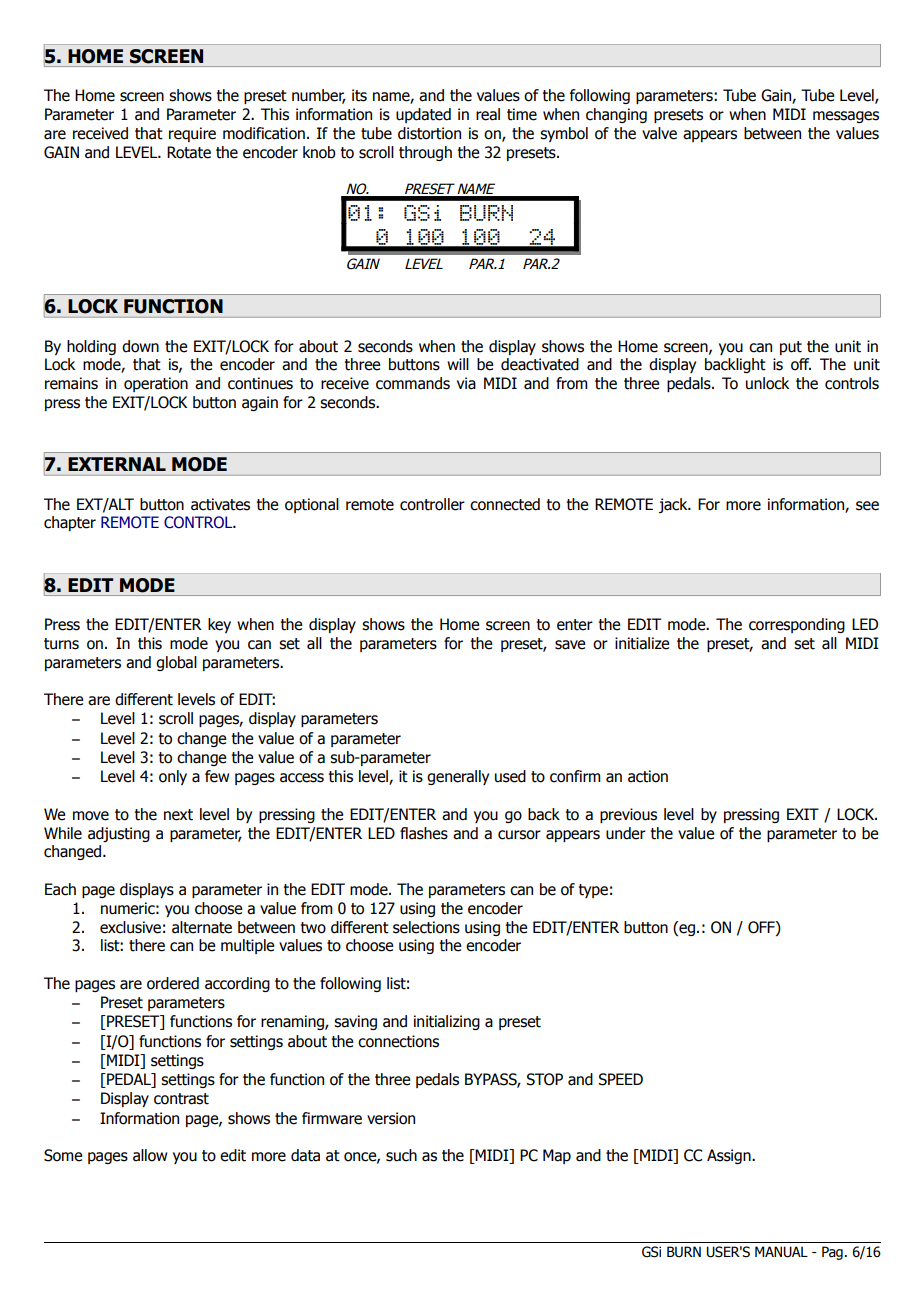 The width and height of the page is (924, 1308). Describe the element at coordinates (176, 663) in the page. I see `global` at that location.
